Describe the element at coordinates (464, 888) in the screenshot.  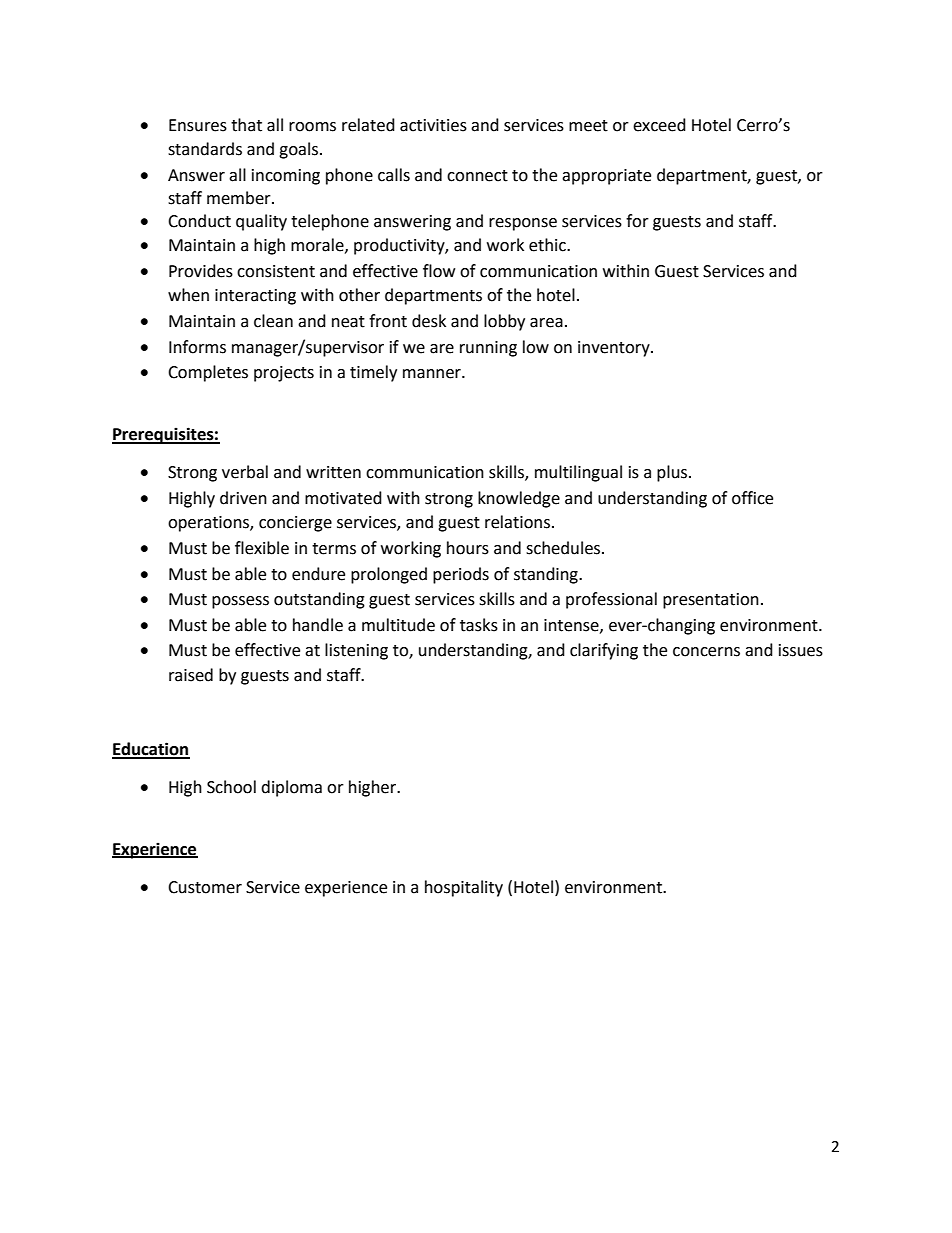
I see `hospitality` at that location.
